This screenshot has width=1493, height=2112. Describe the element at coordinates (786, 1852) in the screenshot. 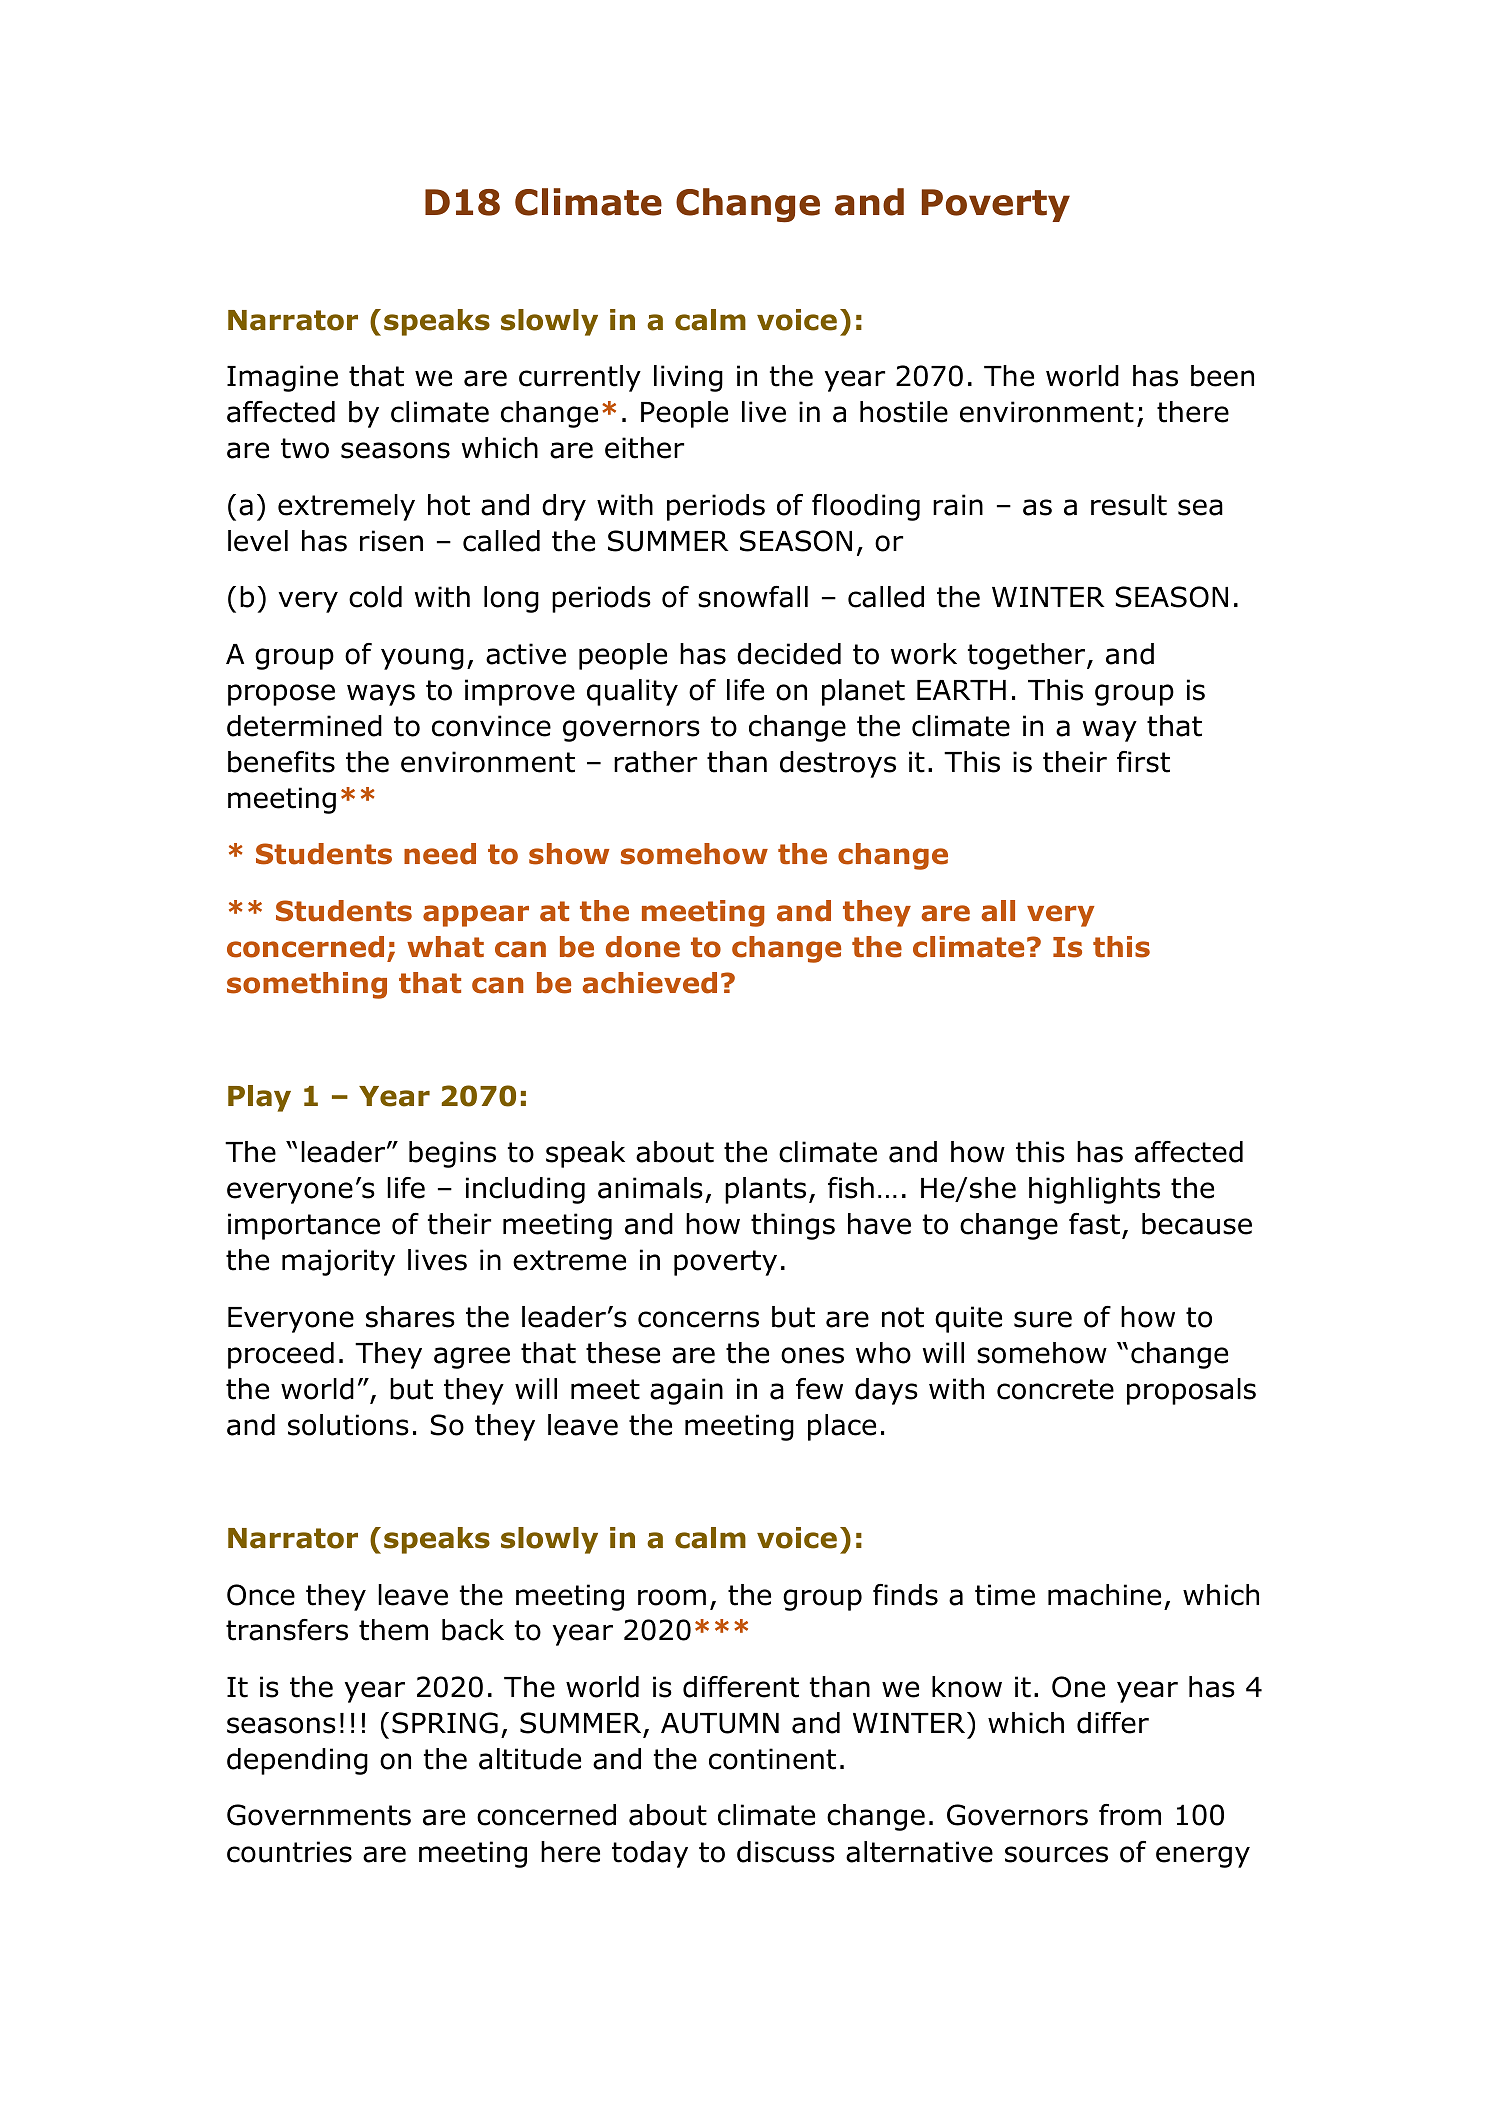

I see `discuss` at that location.
